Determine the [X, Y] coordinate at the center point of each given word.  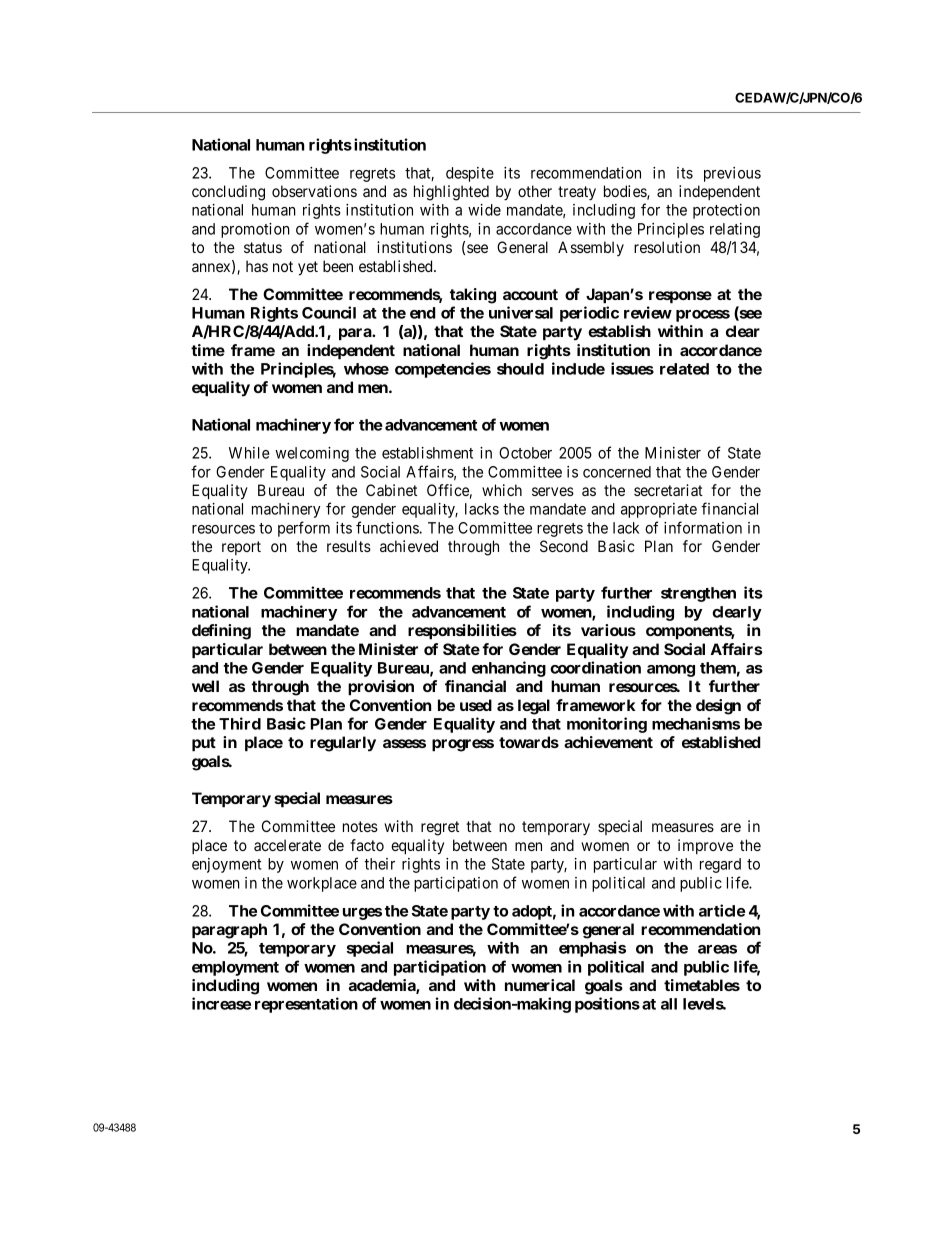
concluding [228, 193]
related [684, 369]
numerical [540, 985]
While [249, 453]
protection [726, 211]
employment [235, 968]
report [241, 548]
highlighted [451, 193]
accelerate [287, 845]
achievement [608, 742]
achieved [409, 546]
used [476, 705]
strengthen [698, 594]
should [520, 369]
